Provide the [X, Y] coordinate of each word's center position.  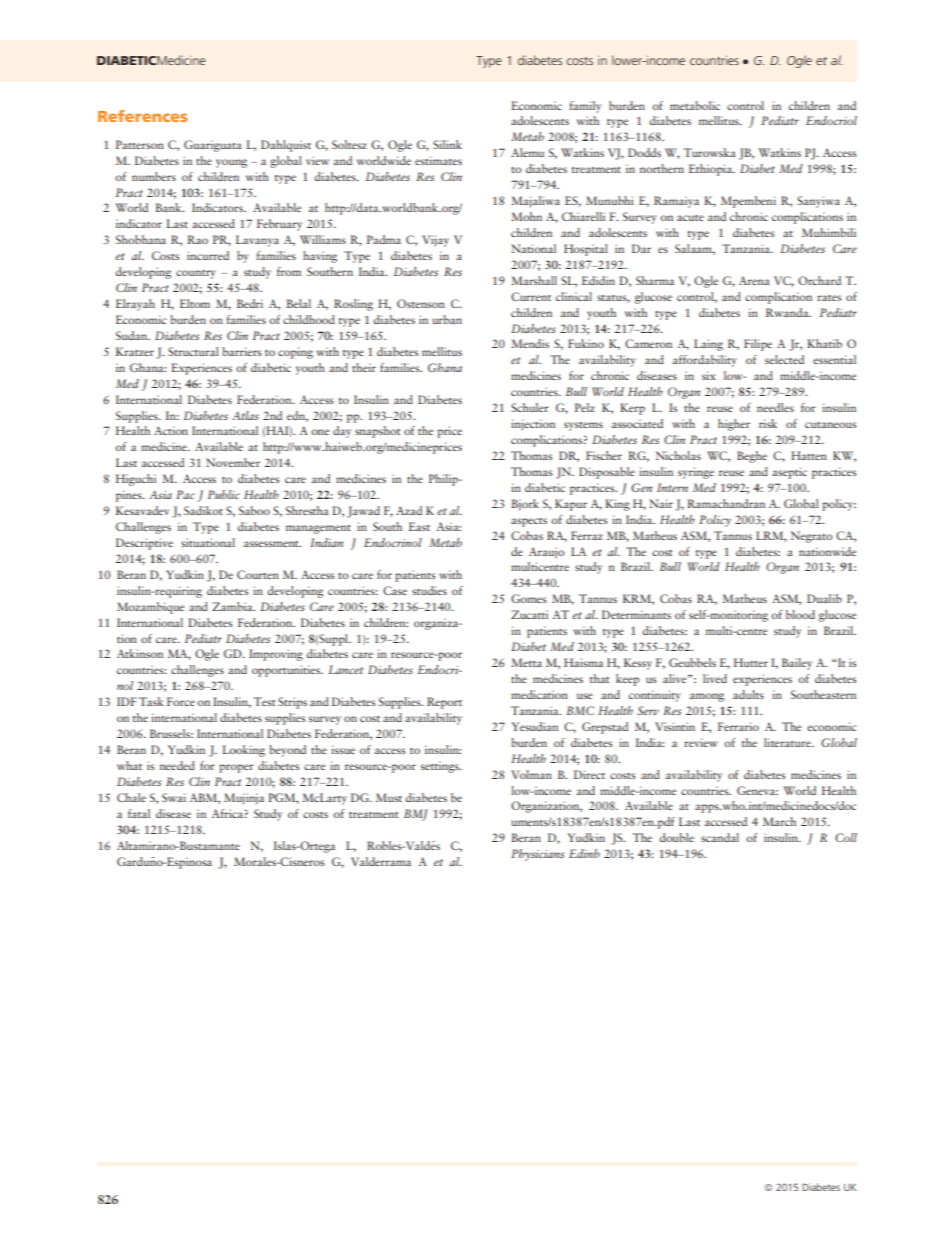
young [231, 163]
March [779, 821]
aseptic [789, 473]
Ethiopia [711, 170]
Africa [228, 813]
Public [224, 494]
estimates [438, 160]
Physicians [537, 855]
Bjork [525, 505]
